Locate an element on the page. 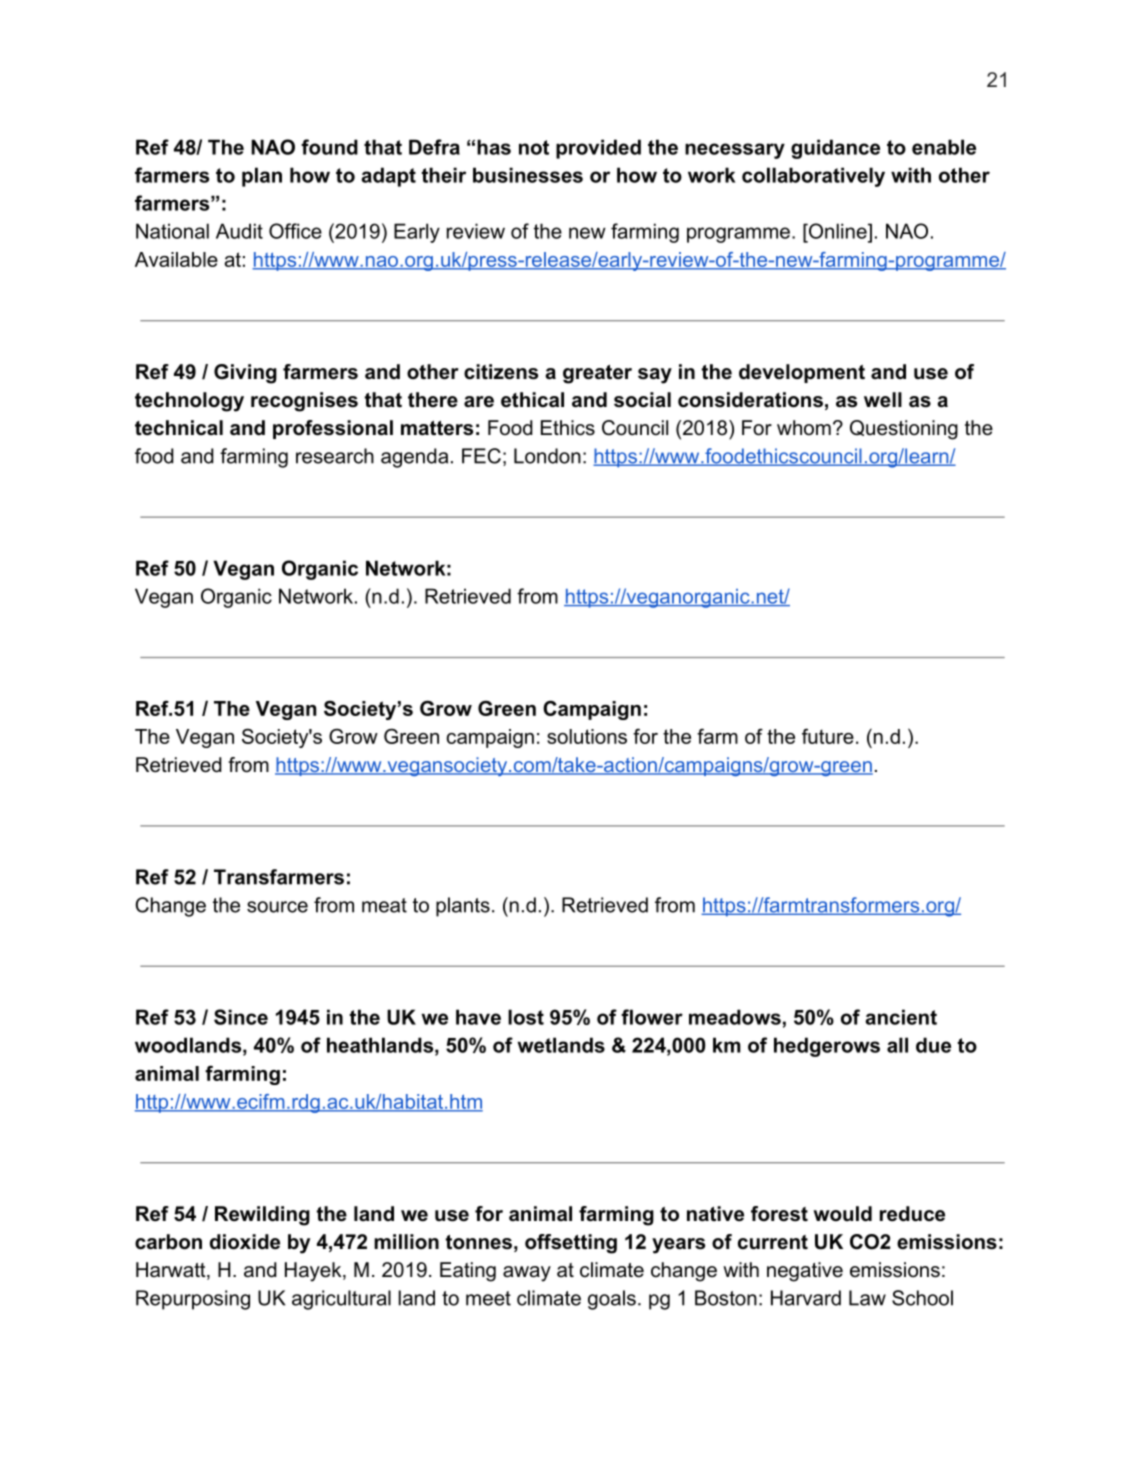 The width and height of the document is (1145, 1482). source is located at coordinates (277, 907).
